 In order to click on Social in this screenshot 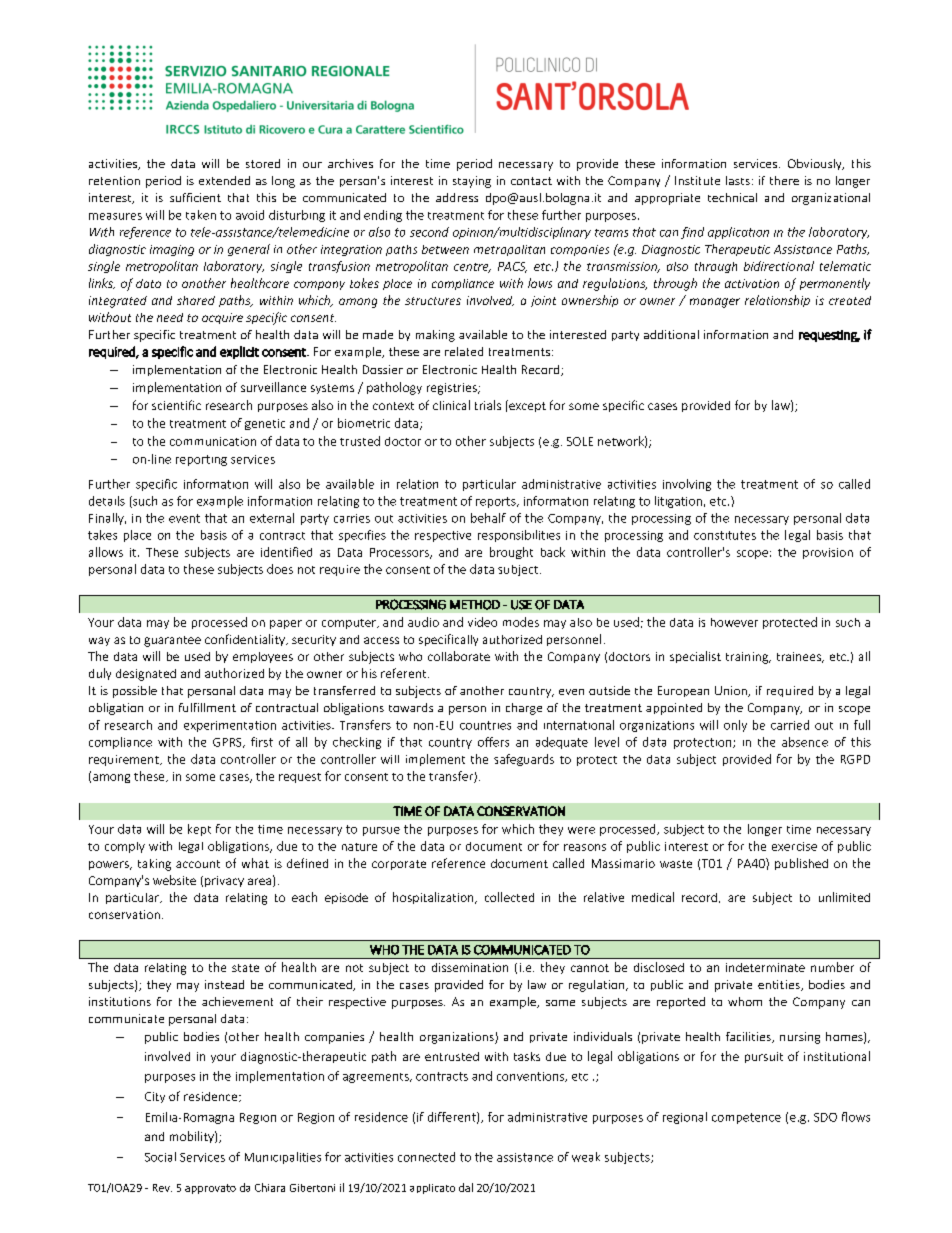, I will do `click(160, 1157)`.
